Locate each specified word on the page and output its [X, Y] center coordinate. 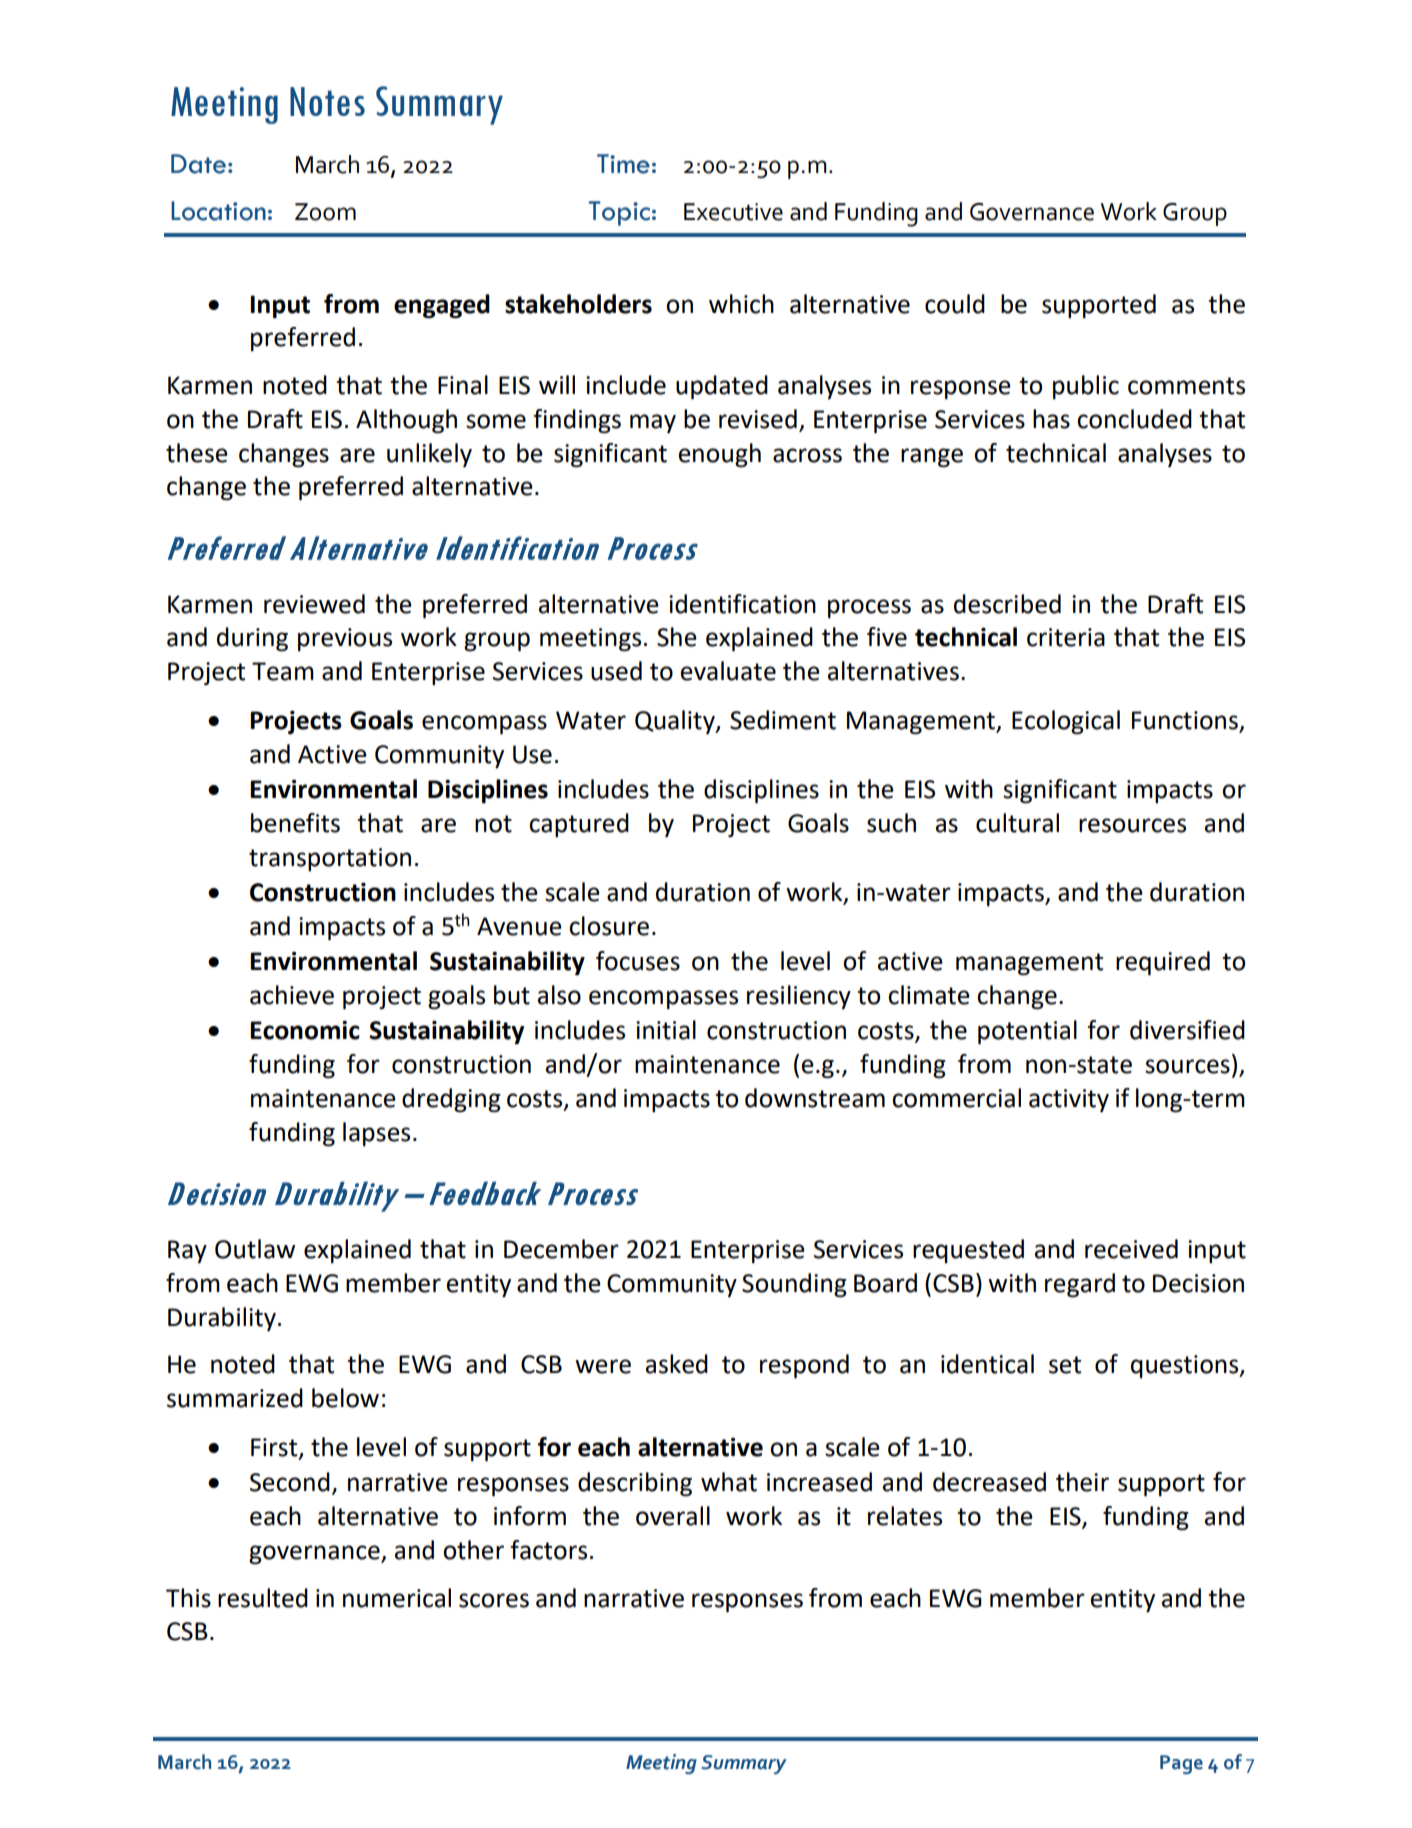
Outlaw [255, 1249]
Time [623, 164]
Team [283, 671]
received [1131, 1249]
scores [494, 1600]
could [955, 304]
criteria [1066, 637]
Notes [327, 101]
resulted [263, 1598]
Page [1181, 1764]
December [561, 1249]
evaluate [728, 671]
